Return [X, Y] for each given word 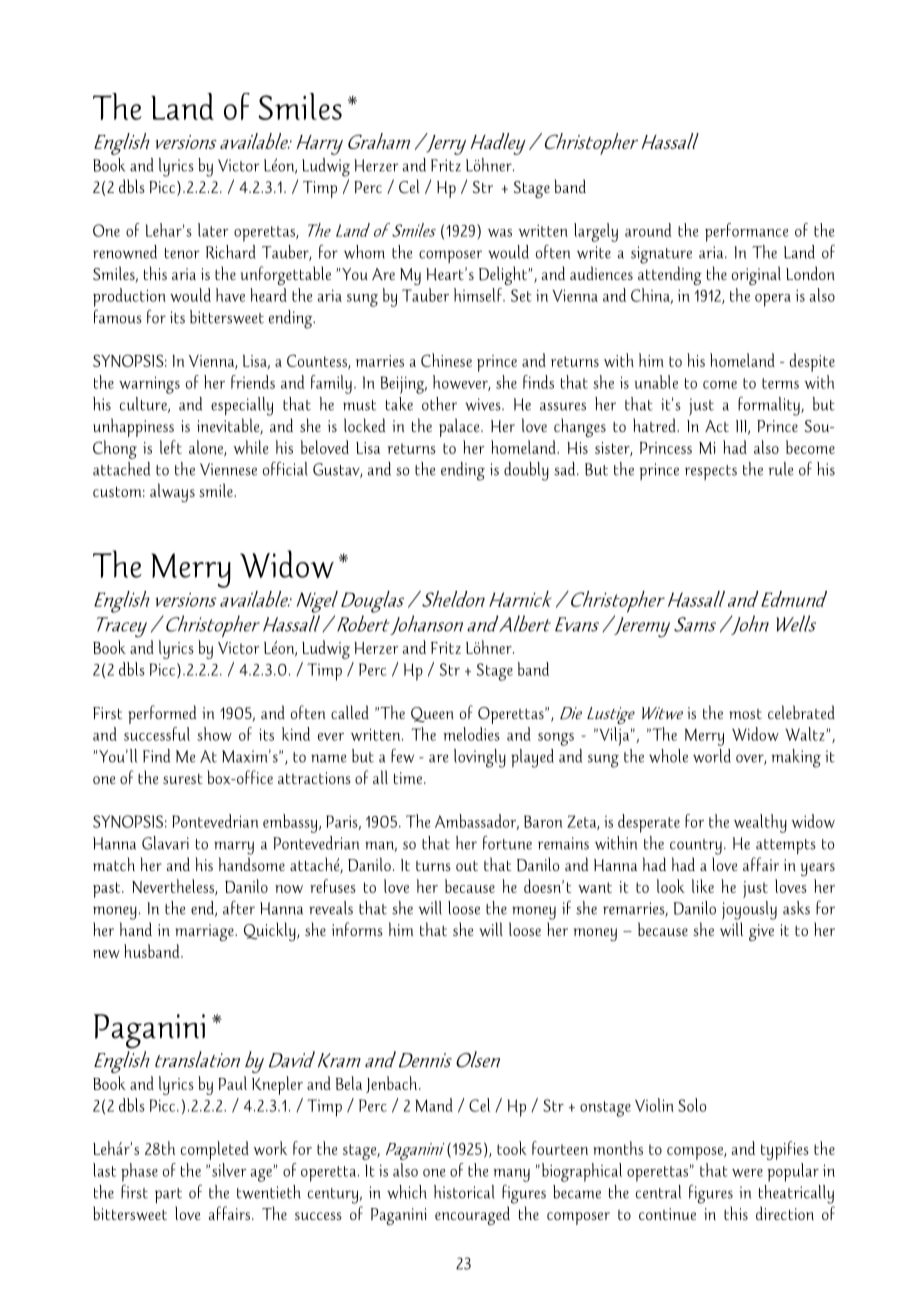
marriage [205, 932]
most [745, 714]
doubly [526, 471]
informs [357, 929]
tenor [182, 253]
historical [464, 1192]
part [168, 1195]
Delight [504, 275]
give [761, 932]
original [756, 275]
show [214, 734]
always [172, 492]
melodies [471, 734]
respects [711, 472]
